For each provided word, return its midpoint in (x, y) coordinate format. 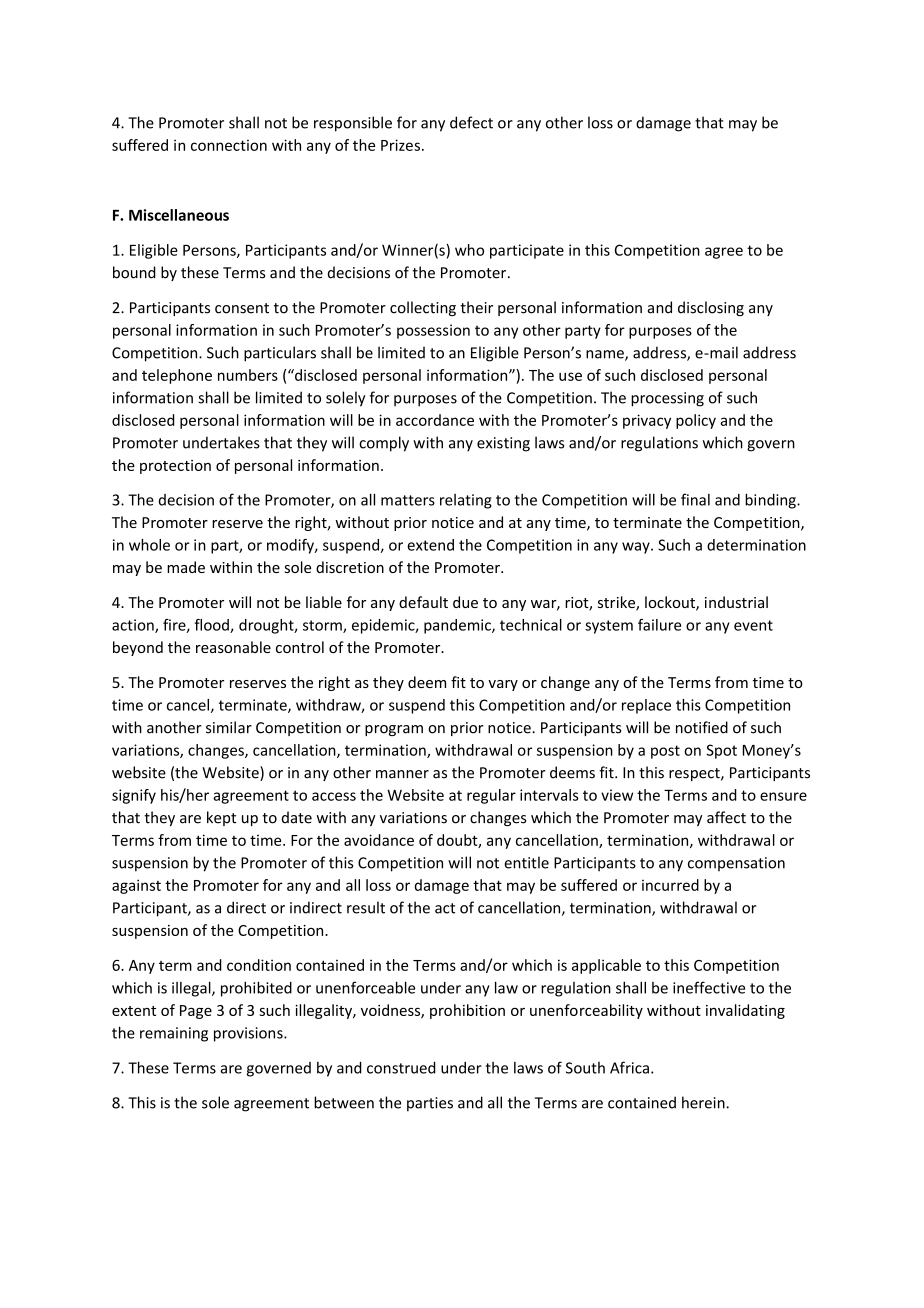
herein (704, 1102)
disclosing (711, 308)
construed (401, 1068)
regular (491, 796)
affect (726, 817)
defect (471, 122)
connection (229, 145)
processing (667, 399)
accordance (435, 420)
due (465, 602)
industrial (736, 602)
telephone (177, 376)
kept (221, 818)
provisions (249, 1034)
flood (212, 626)
